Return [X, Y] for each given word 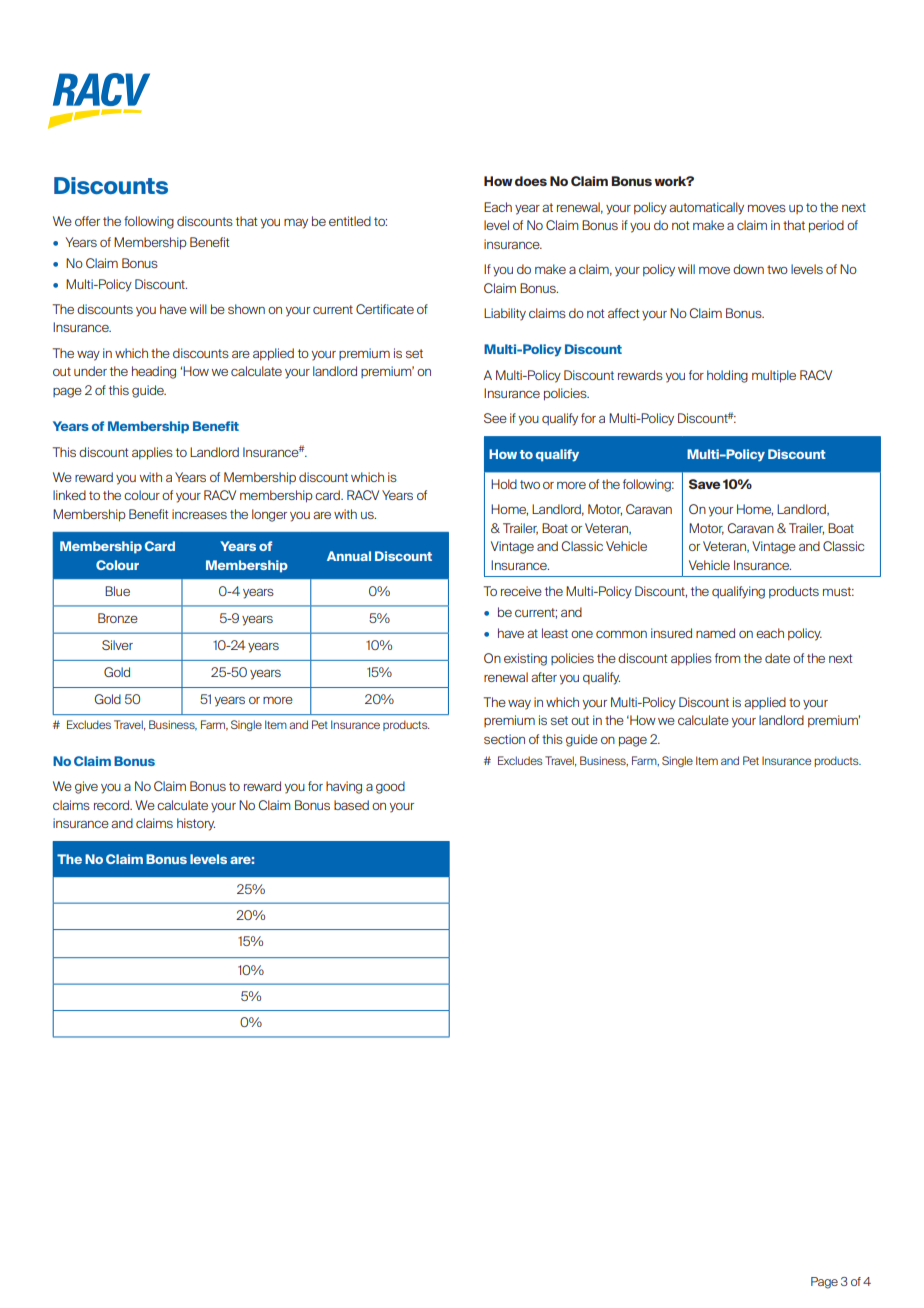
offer [87, 221]
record [113, 805]
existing [525, 659]
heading [154, 372]
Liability [505, 314]
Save [705, 484]
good [390, 787]
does [531, 181]
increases [199, 514]
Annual [349, 556]
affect [623, 313]
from [728, 658]
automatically [706, 208]
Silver [117, 645]
